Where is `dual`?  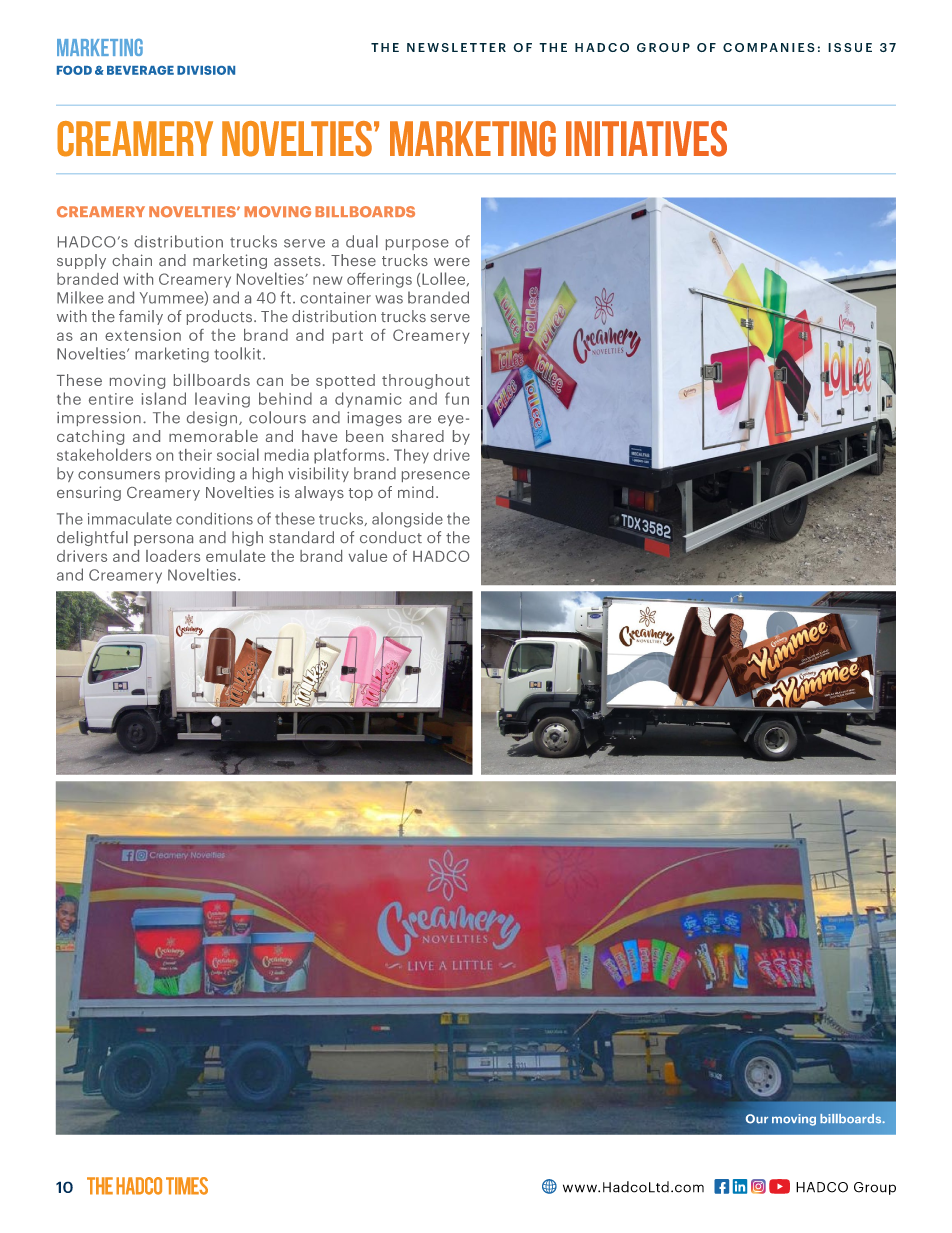 dual is located at coordinates (362, 241).
